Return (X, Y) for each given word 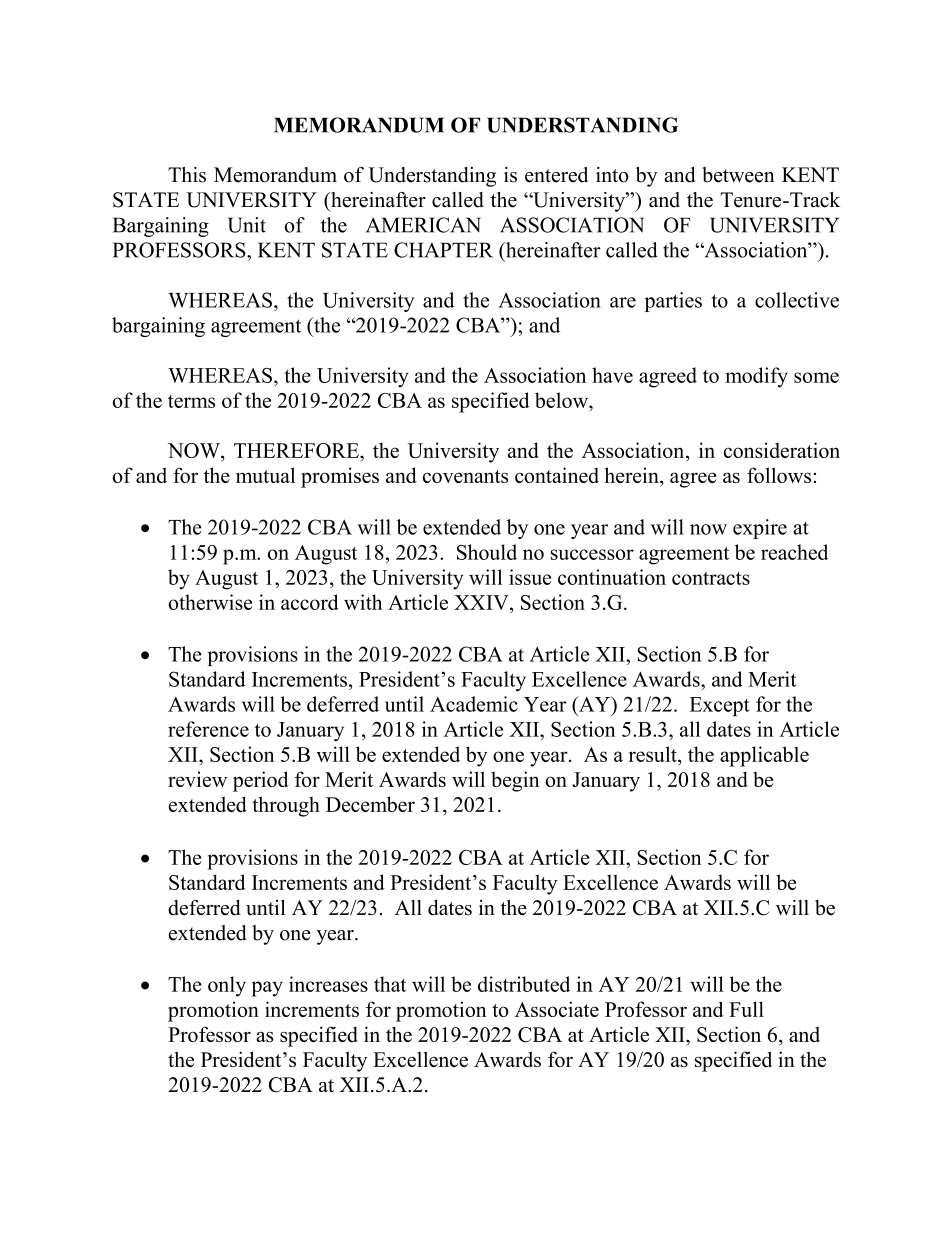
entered (556, 175)
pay (267, 989)
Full (746, 1009)
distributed (524, 984)
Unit (247, 225)
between (738, 175)
